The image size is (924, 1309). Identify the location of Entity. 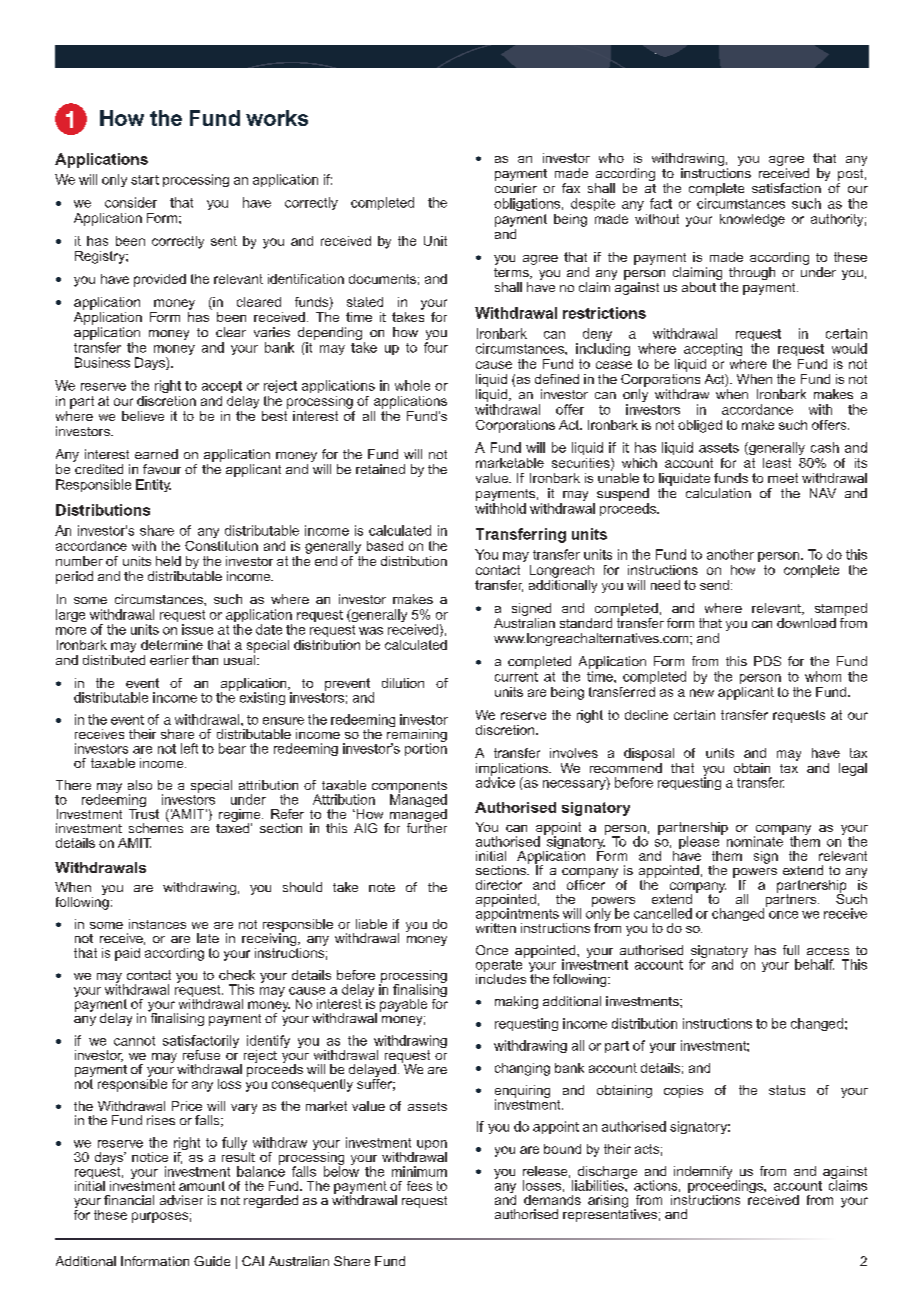
(153, 485).
